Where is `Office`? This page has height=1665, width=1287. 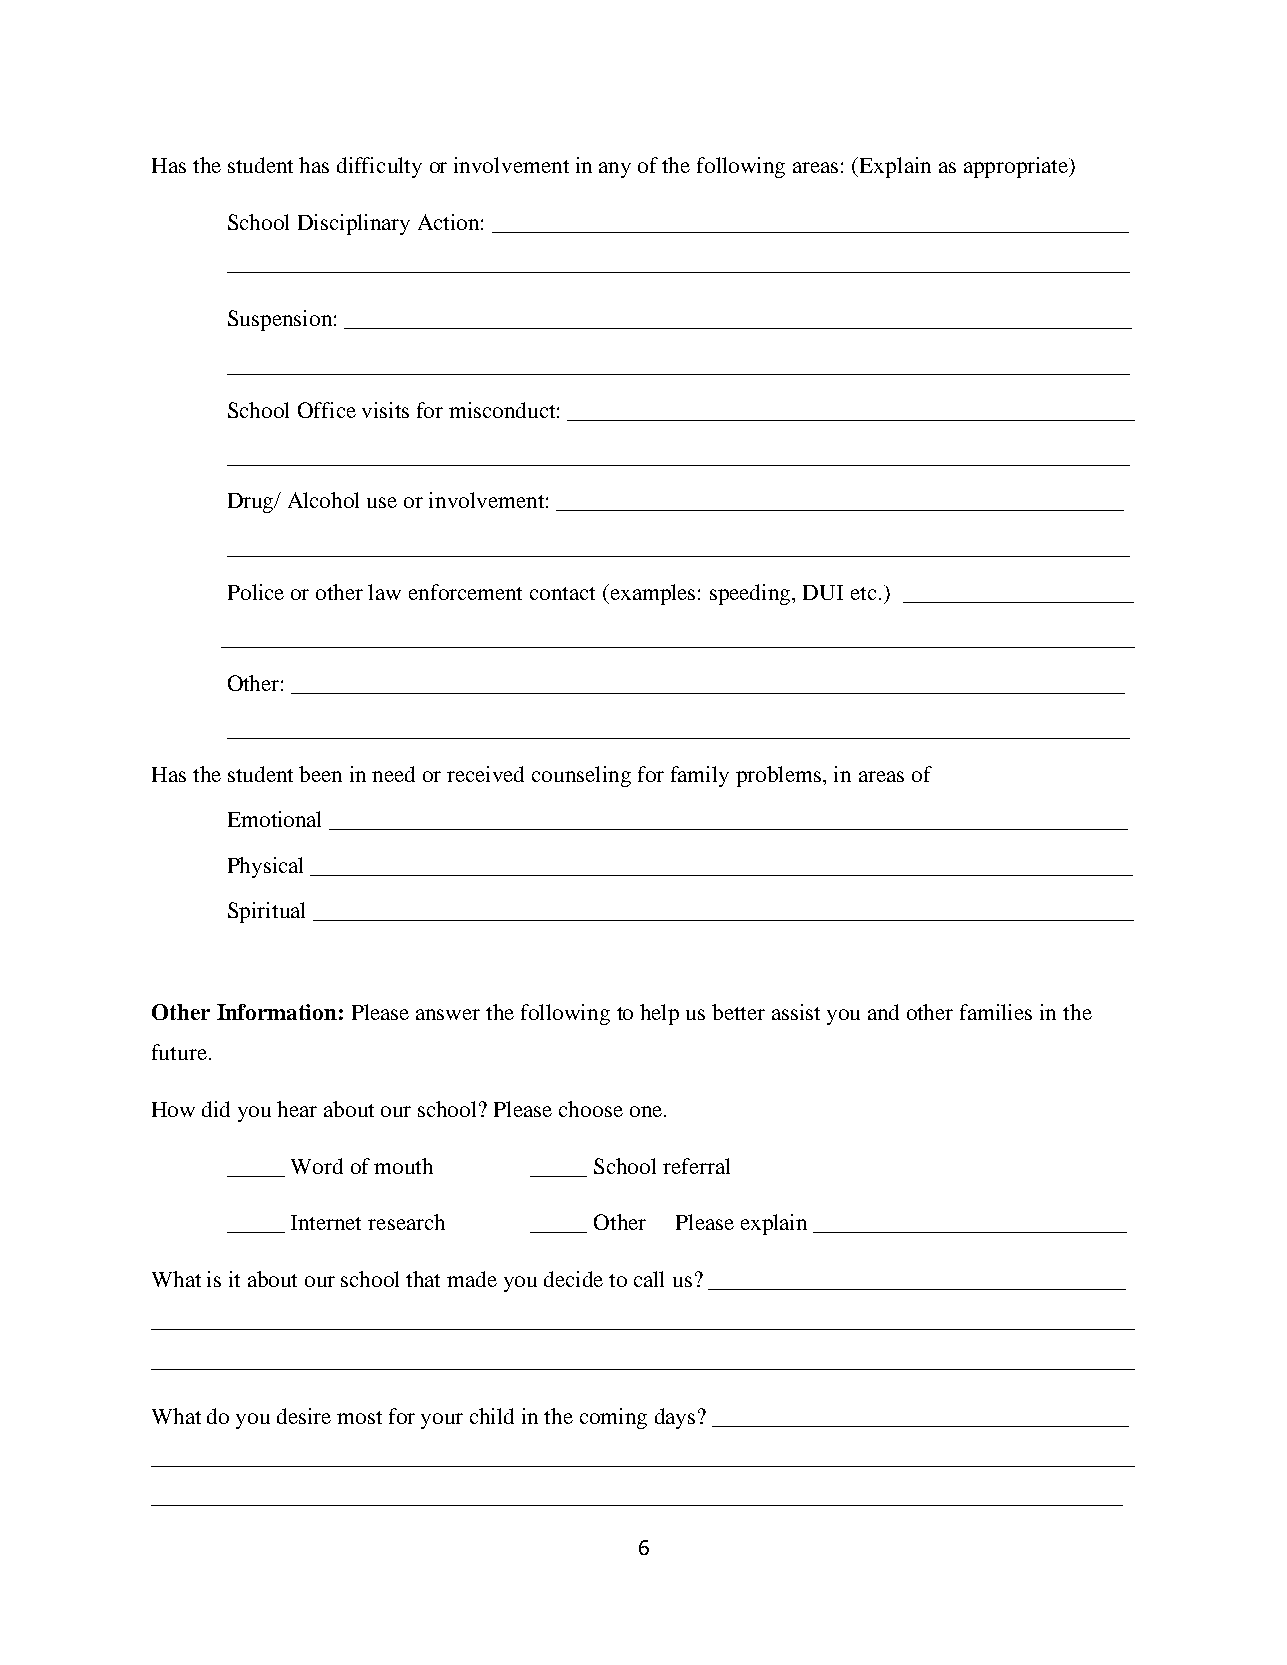 Office is located at coordinates (327, 410).
